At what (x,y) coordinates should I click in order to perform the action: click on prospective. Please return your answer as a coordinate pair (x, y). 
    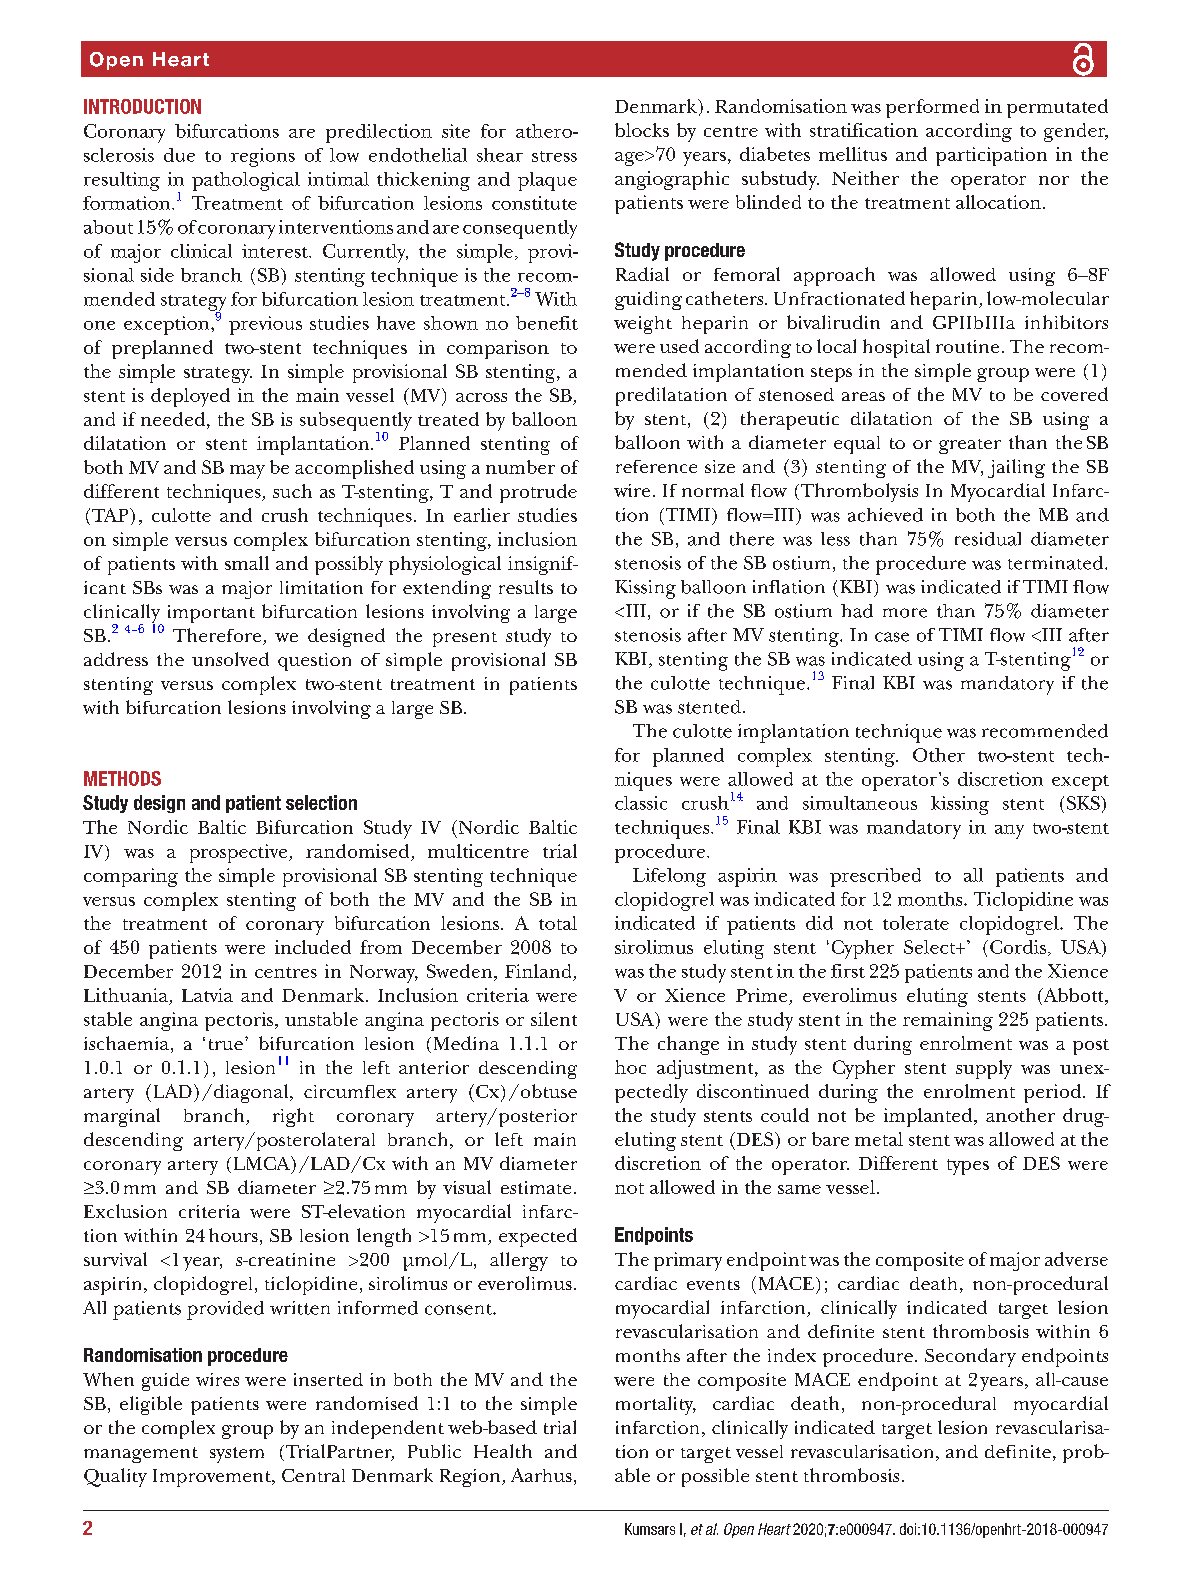
    Looking at the image, I should click on (240, 853).
